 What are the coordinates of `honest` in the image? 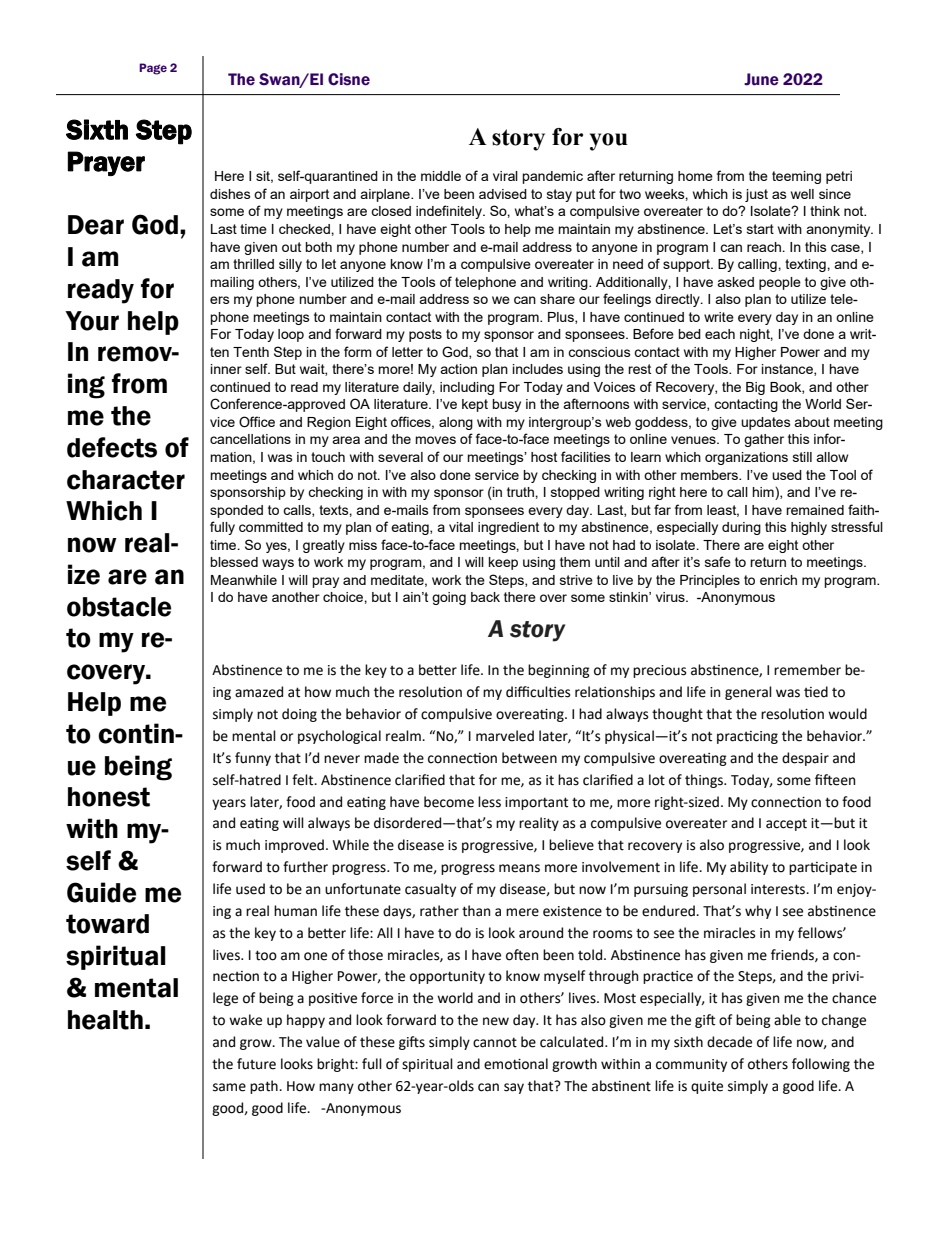 It's located at (109, 797).
